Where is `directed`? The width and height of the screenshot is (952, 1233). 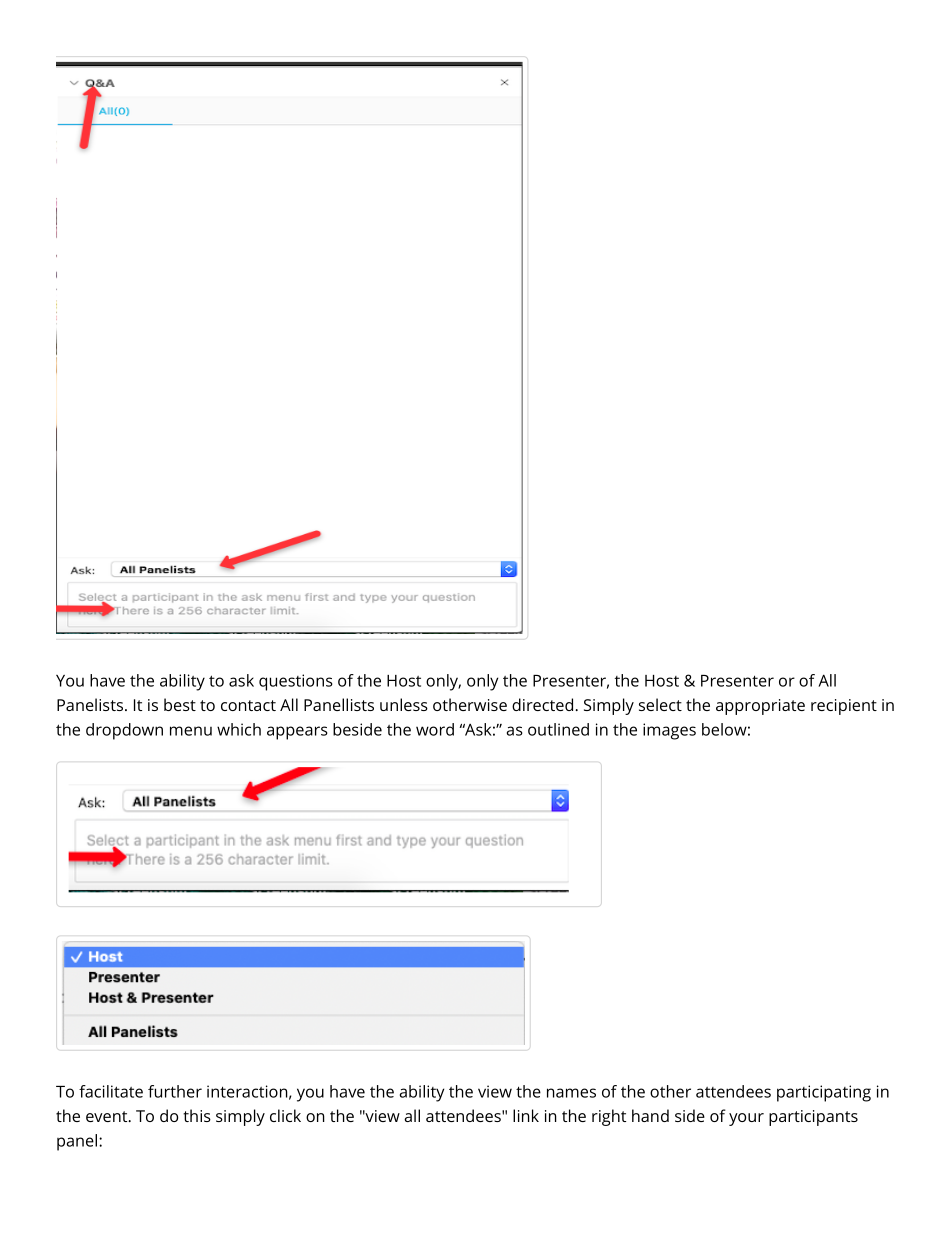
directed is located at coordinates (542, 704).
